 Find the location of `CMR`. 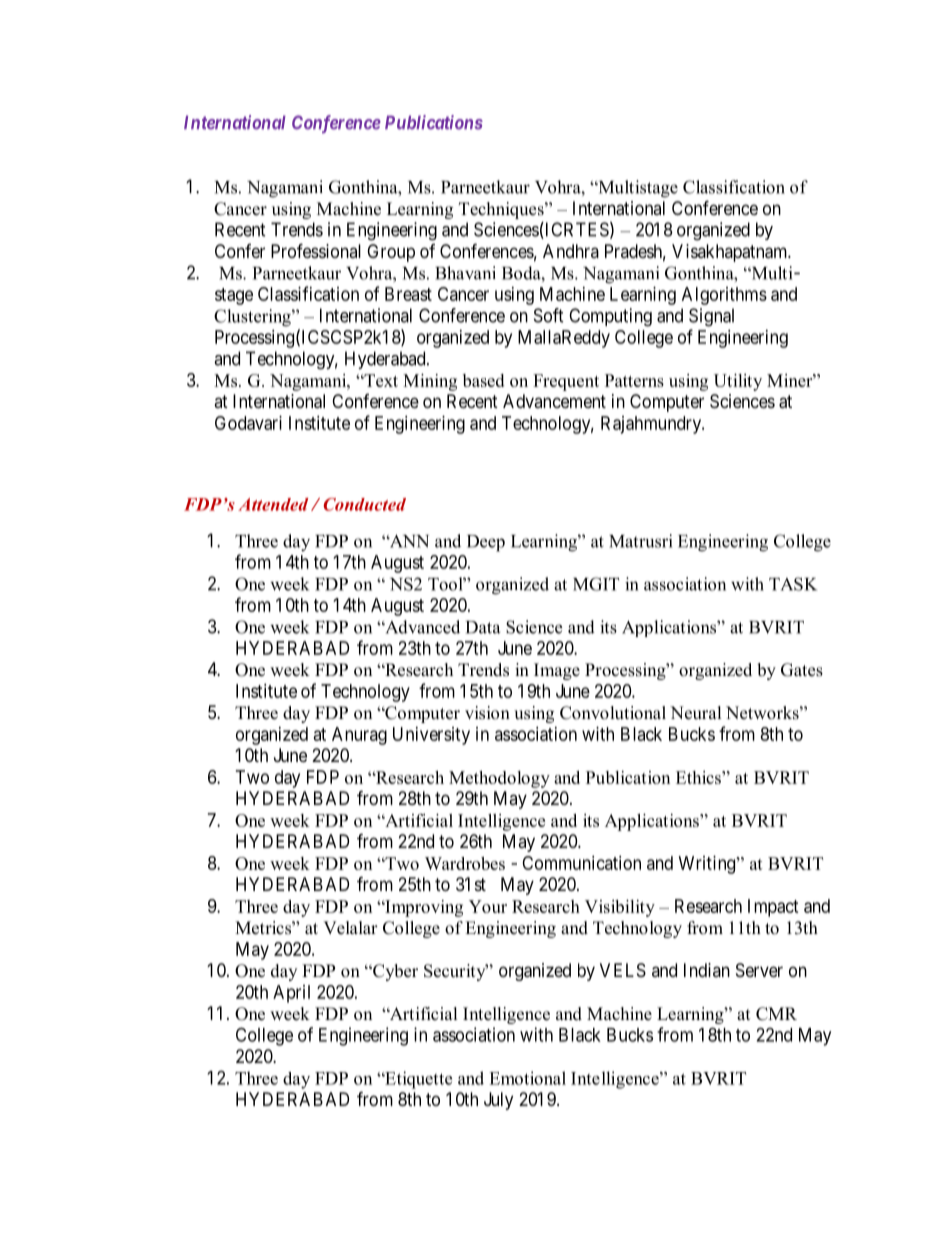

CMR is located at coordinates (776, 1014).
